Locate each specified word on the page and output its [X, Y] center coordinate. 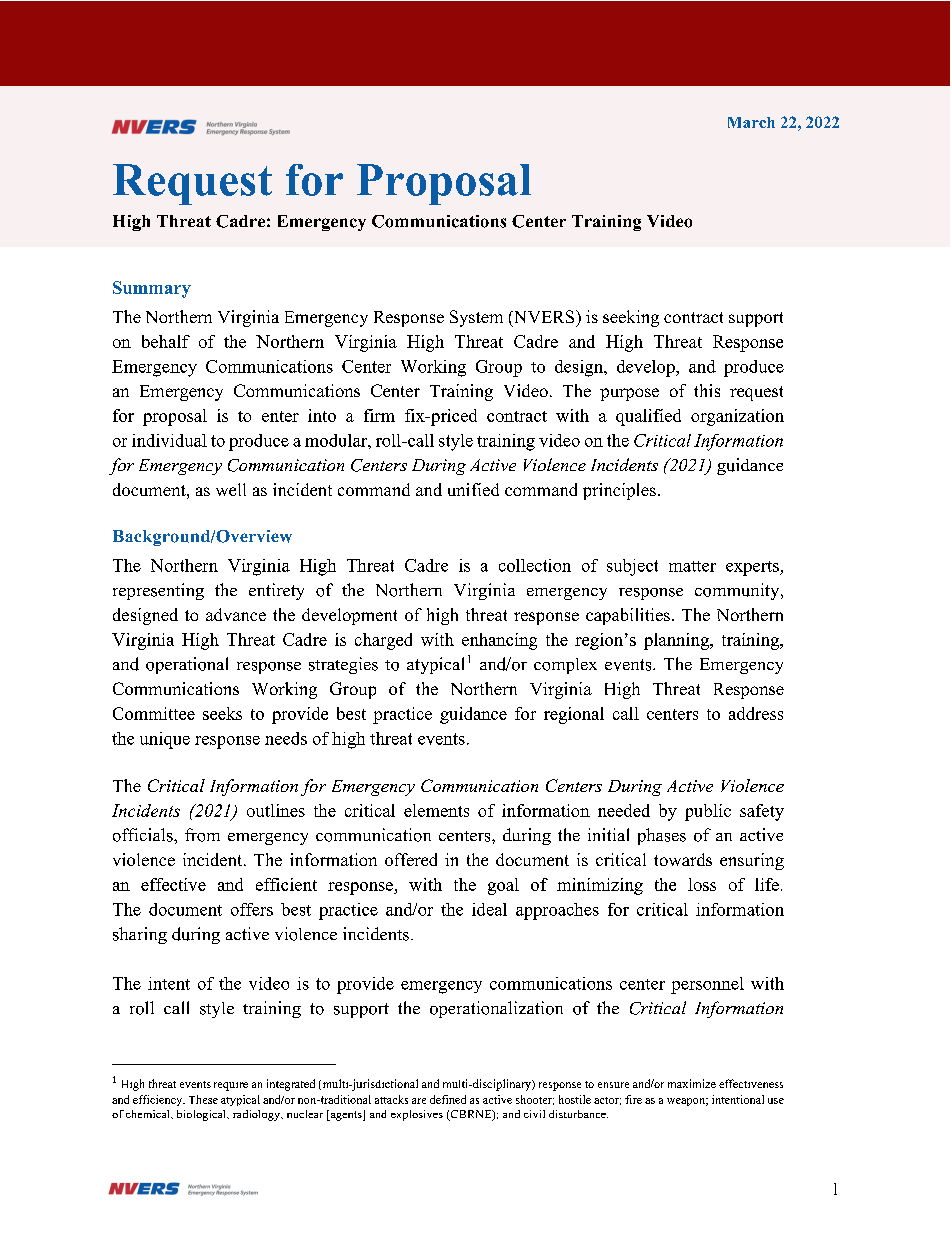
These [203, 1099]
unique [165, 740]
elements [436, 810]
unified [473, 489]
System [476, 318]
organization [737, 417]
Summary [152, 289]
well [231, 489]
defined [448, 1099]
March [751, 122]
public [708, 812]
